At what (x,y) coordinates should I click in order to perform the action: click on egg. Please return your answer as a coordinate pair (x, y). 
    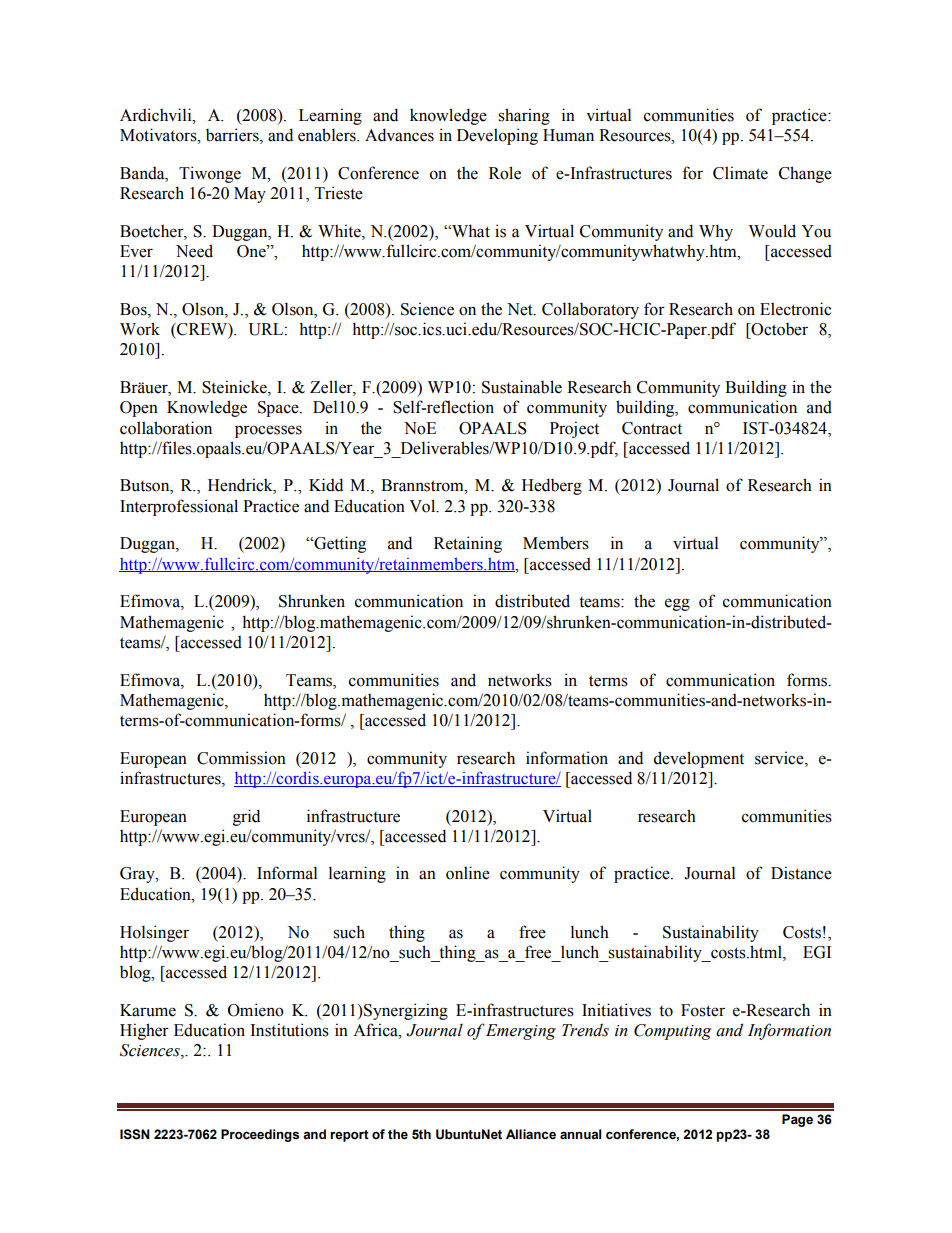
    Looking at the image, I should click on (677, 604).
